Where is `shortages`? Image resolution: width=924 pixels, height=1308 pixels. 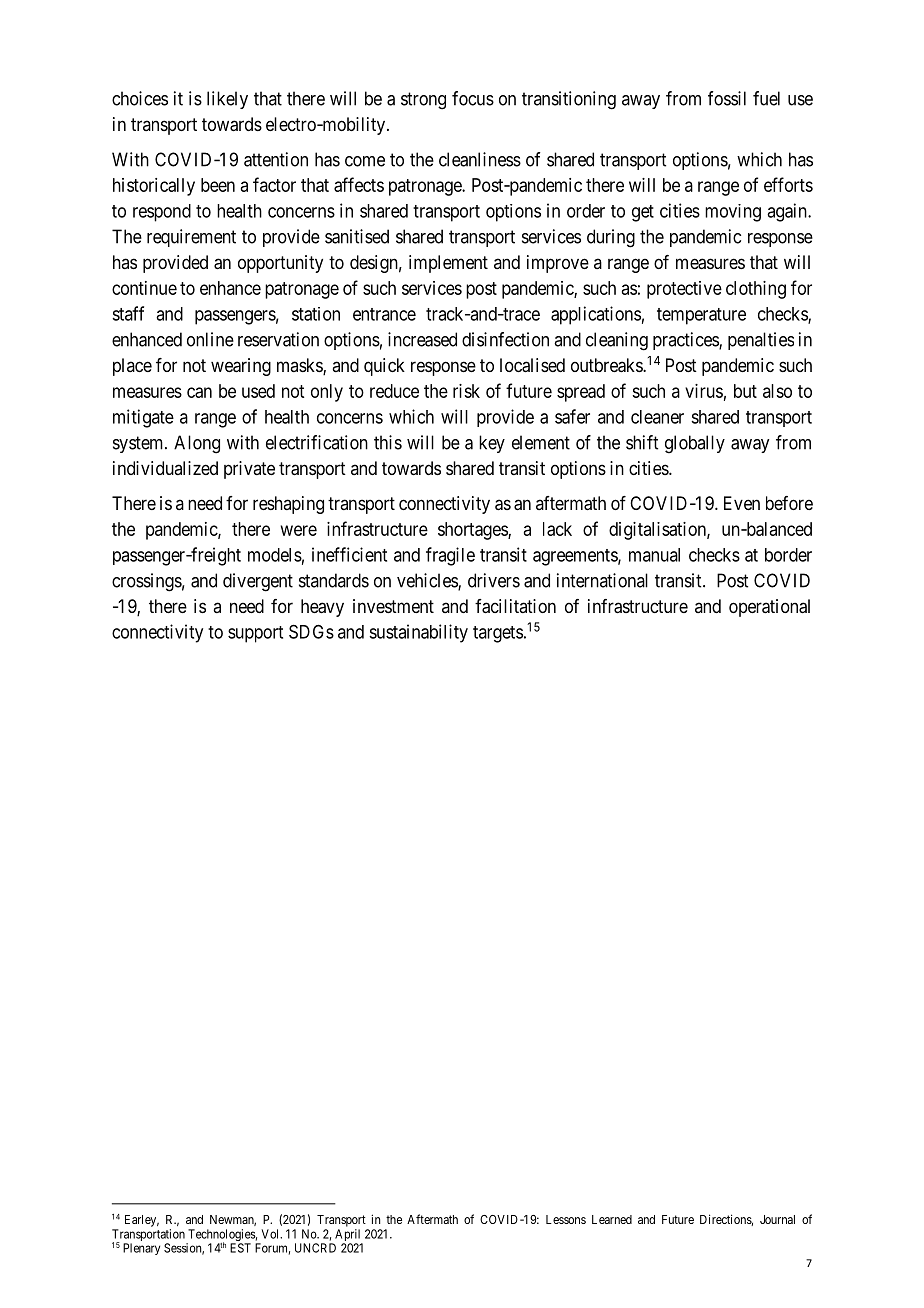
shortages is located at coordinates (473, 531).
